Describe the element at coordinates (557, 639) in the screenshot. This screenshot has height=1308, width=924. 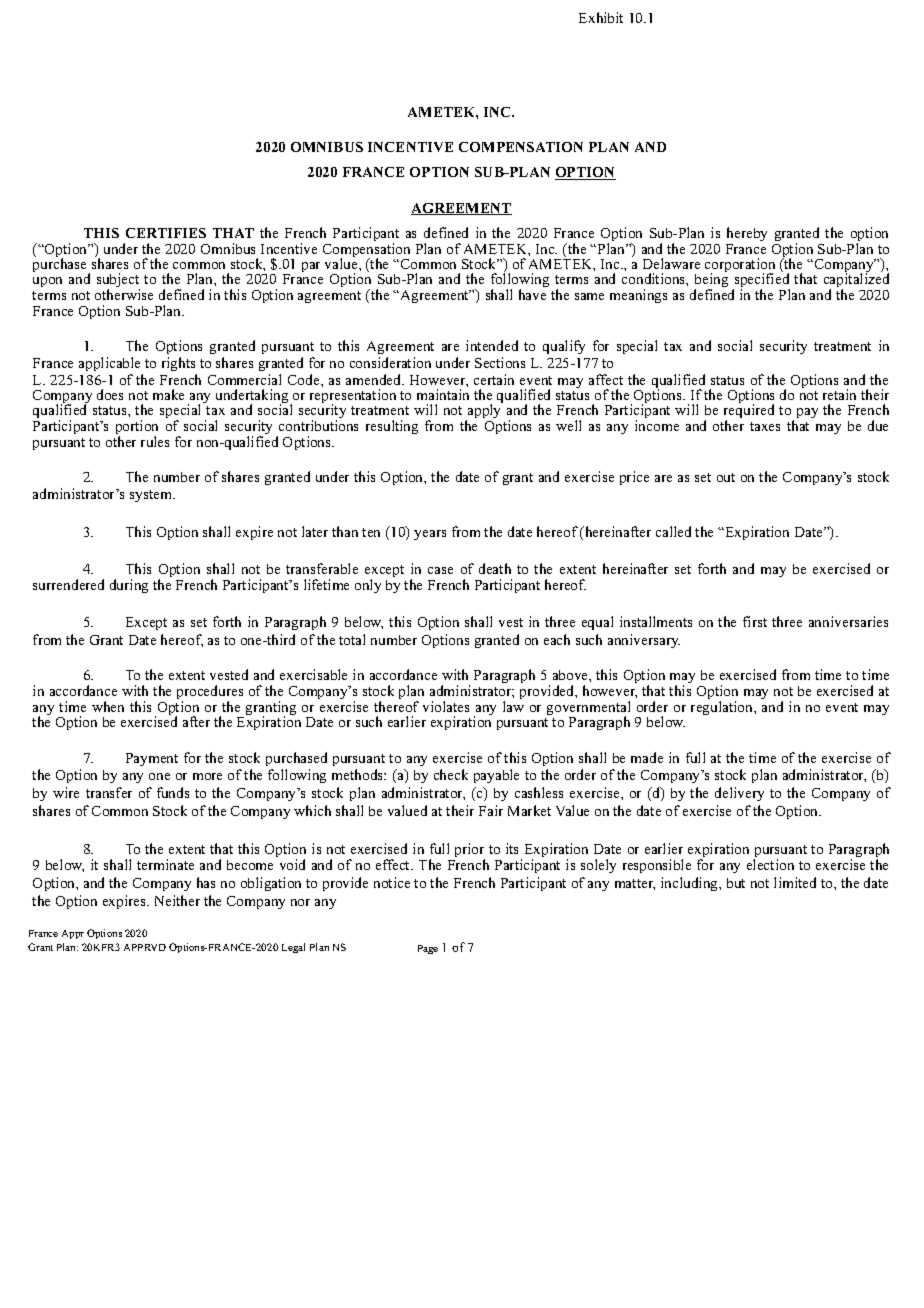
I see `each` at that location.
